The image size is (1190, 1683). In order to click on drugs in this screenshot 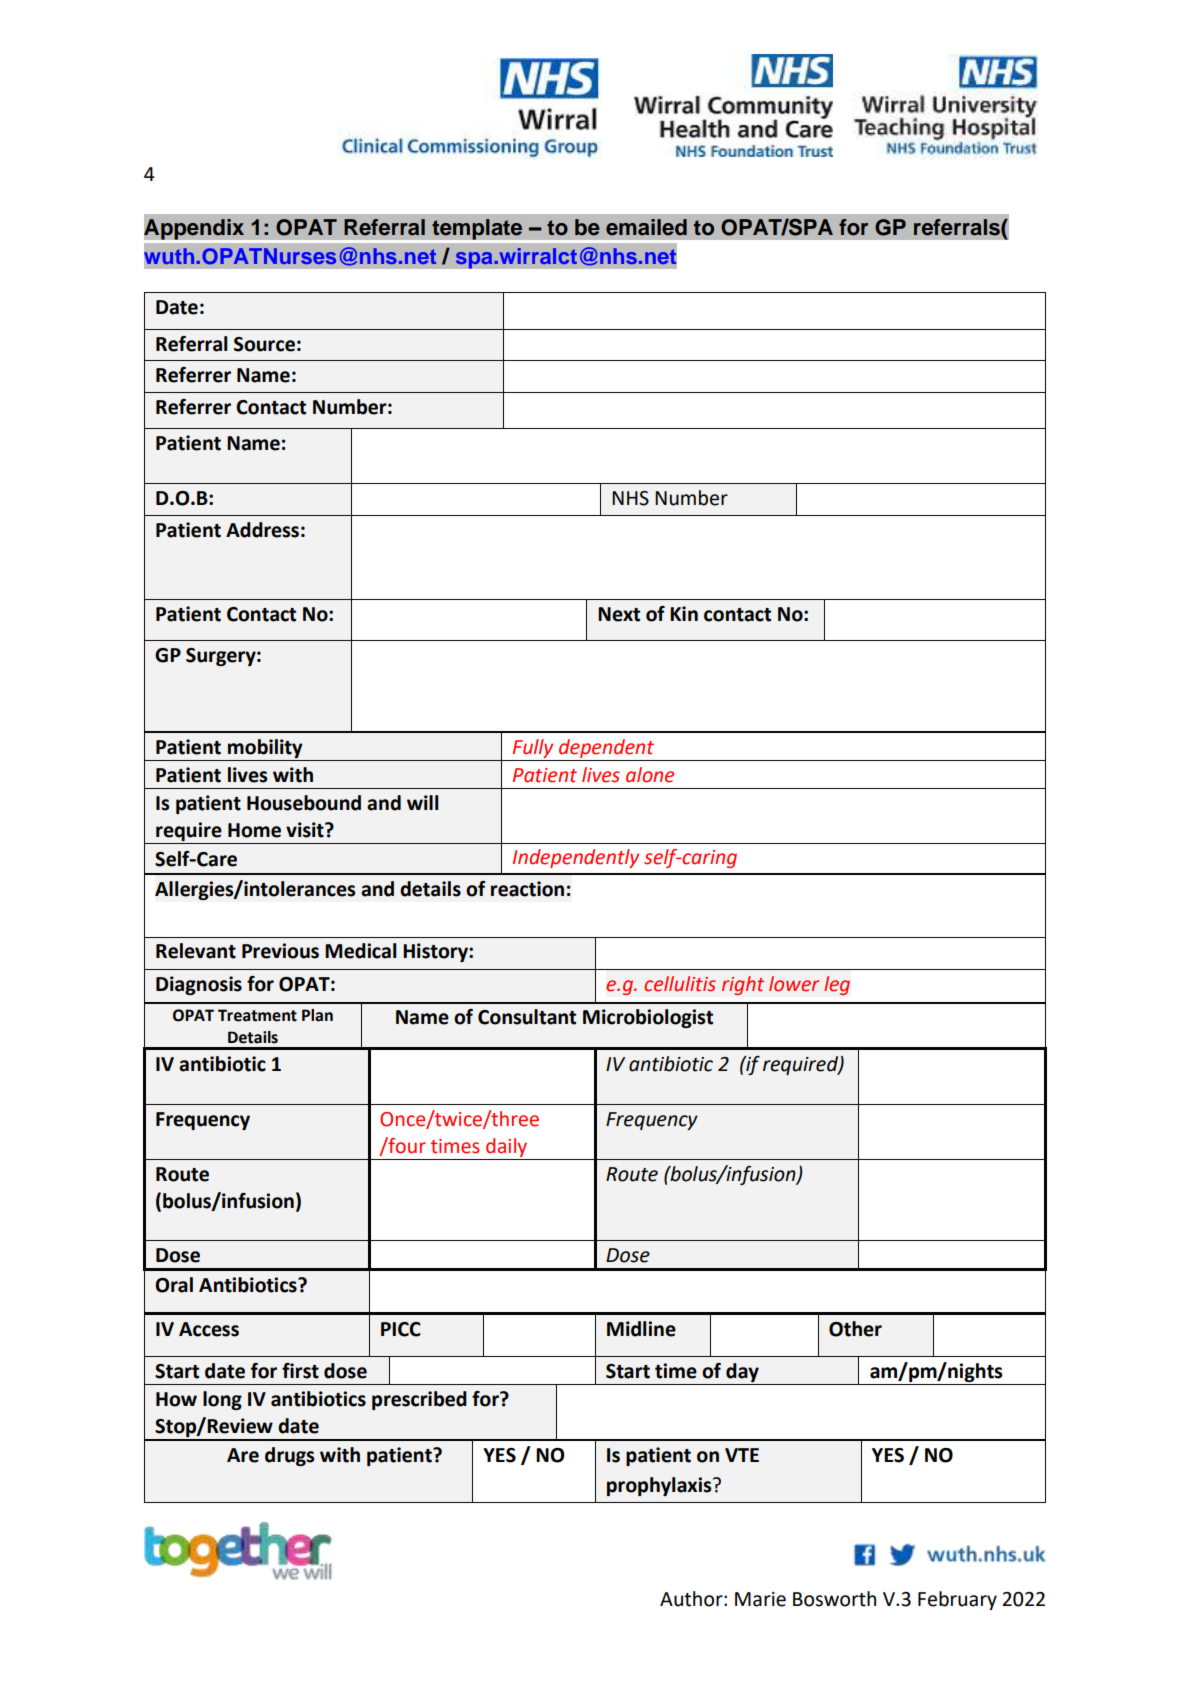, I will do `click(289, 1456)`.
